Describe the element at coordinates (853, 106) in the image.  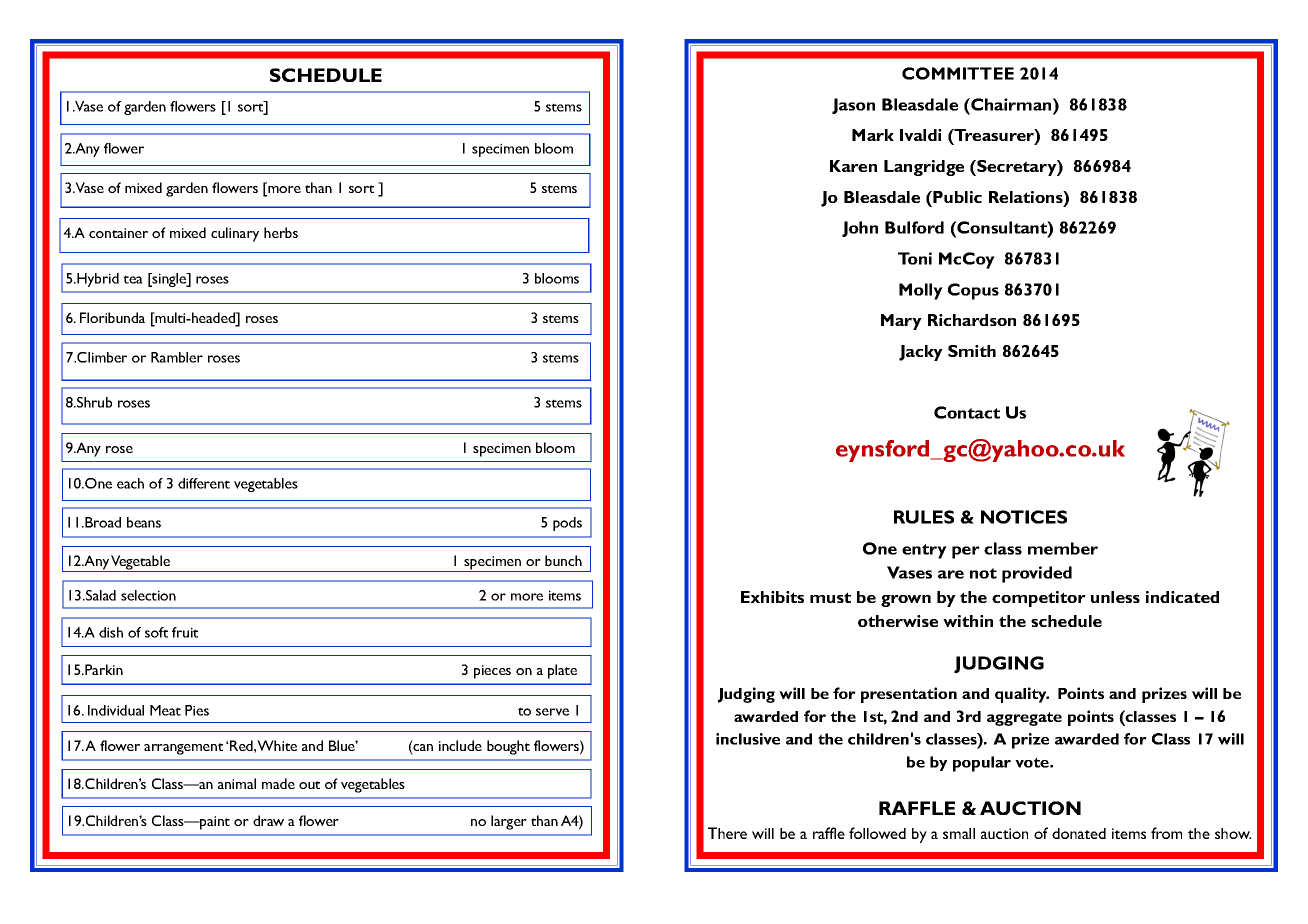
I see `Jason` at that location.
